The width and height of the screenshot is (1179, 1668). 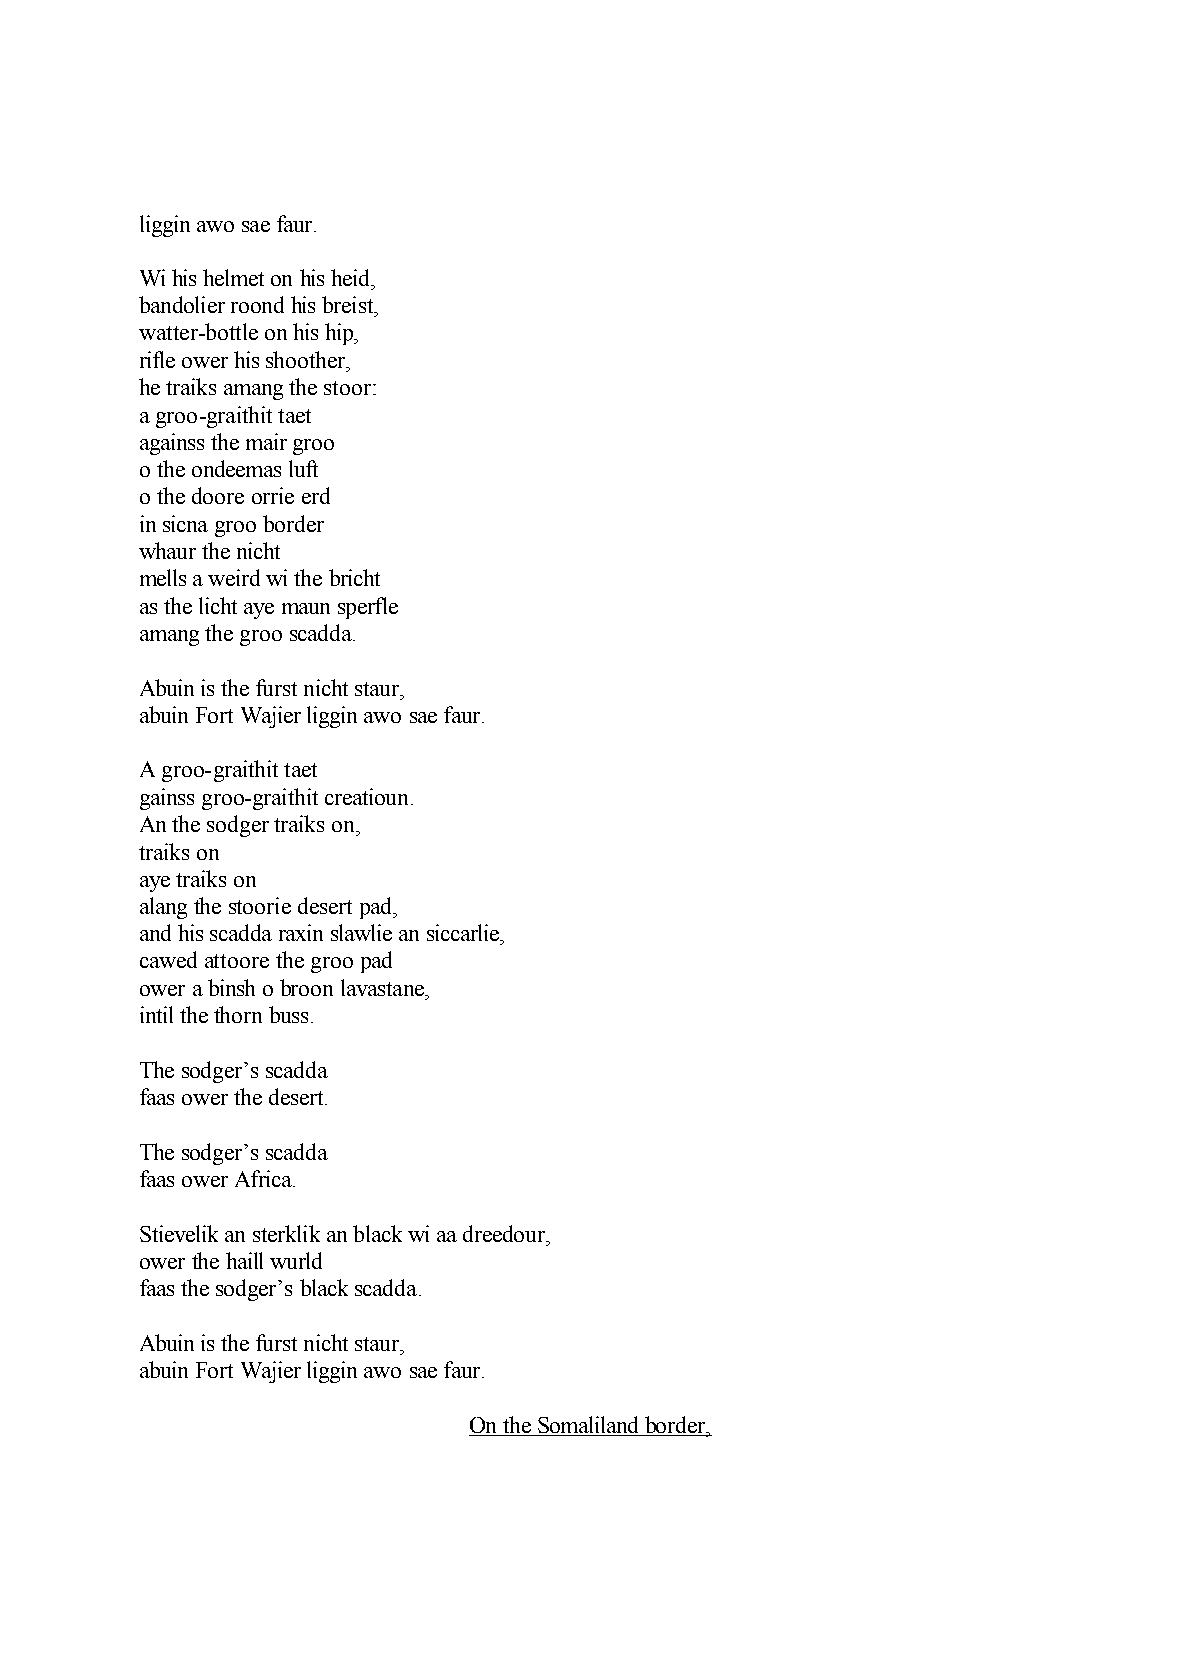 What do you see at coordinates (234, 577) in the screenshot?
I see `weird` at bounding box center [234, 577].
